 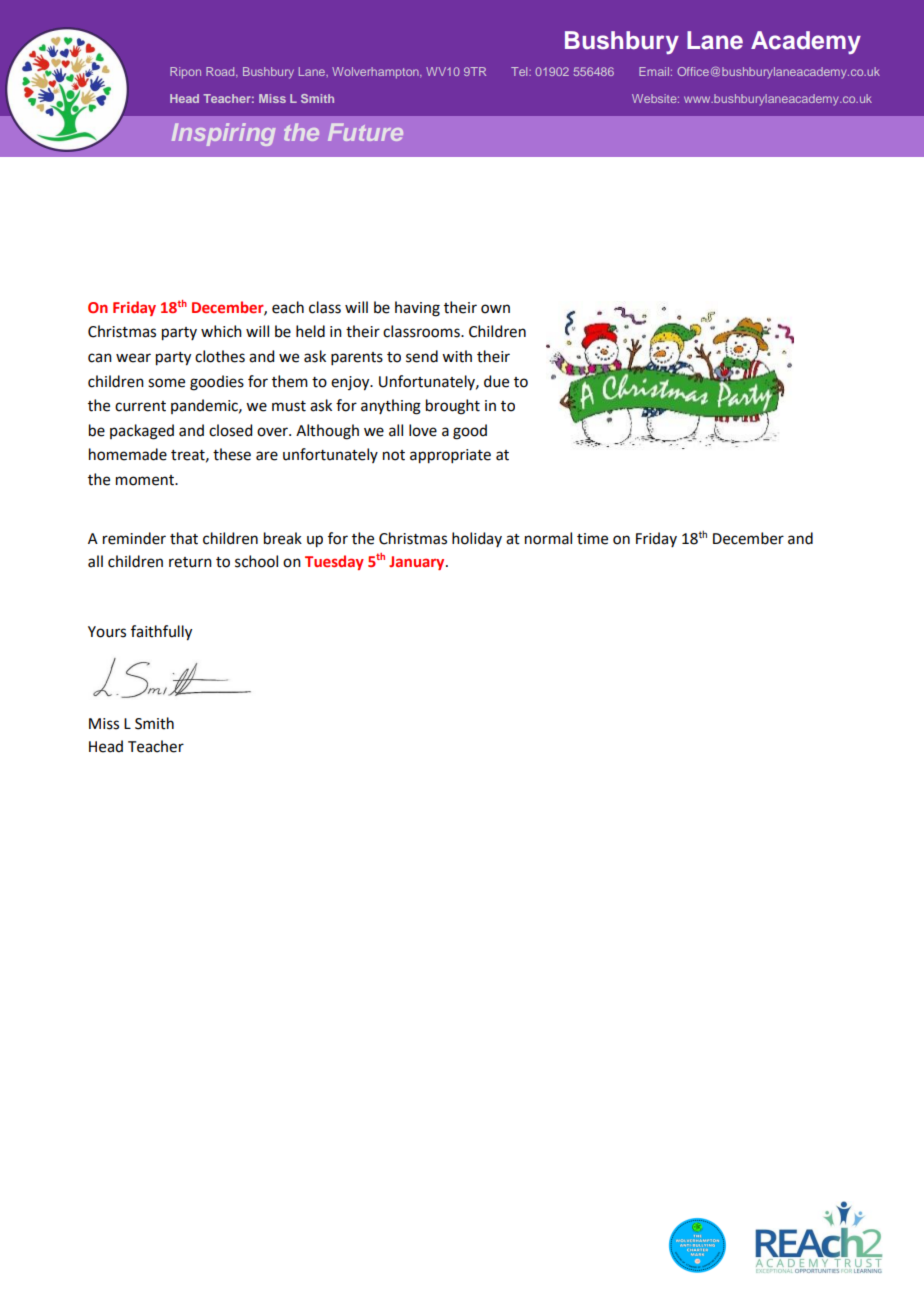 I want to click on Email, so click(x=654, y=71).
